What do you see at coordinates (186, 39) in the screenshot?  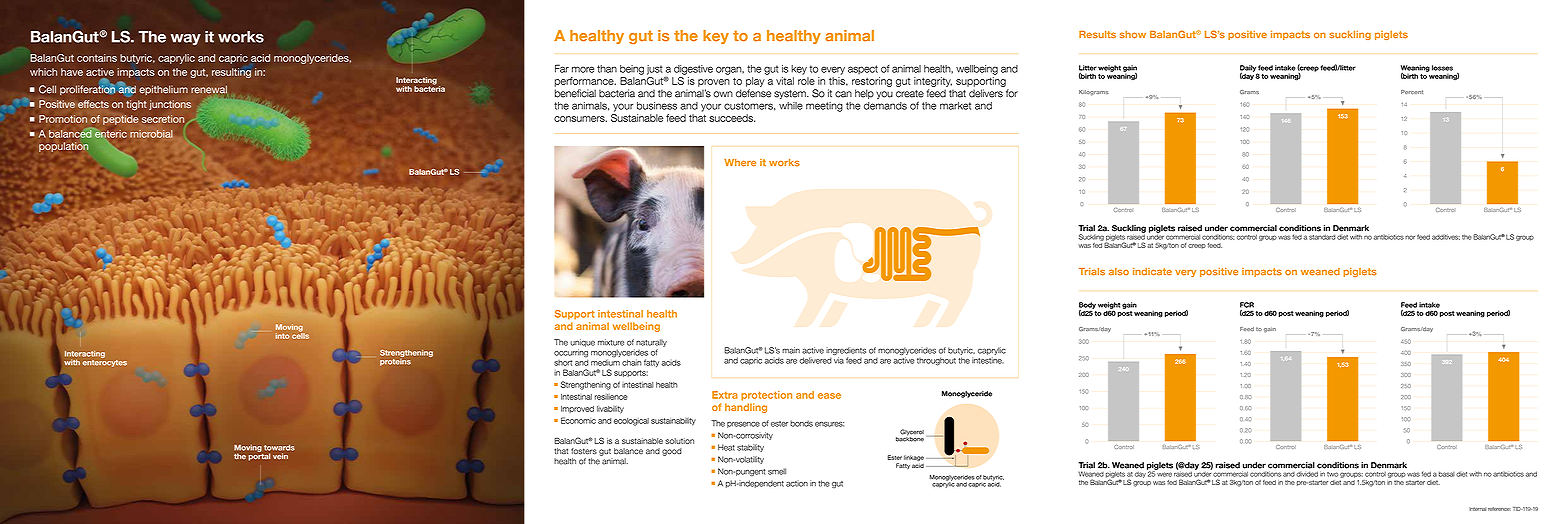 I see `way` at bounding box center [186, 39].
